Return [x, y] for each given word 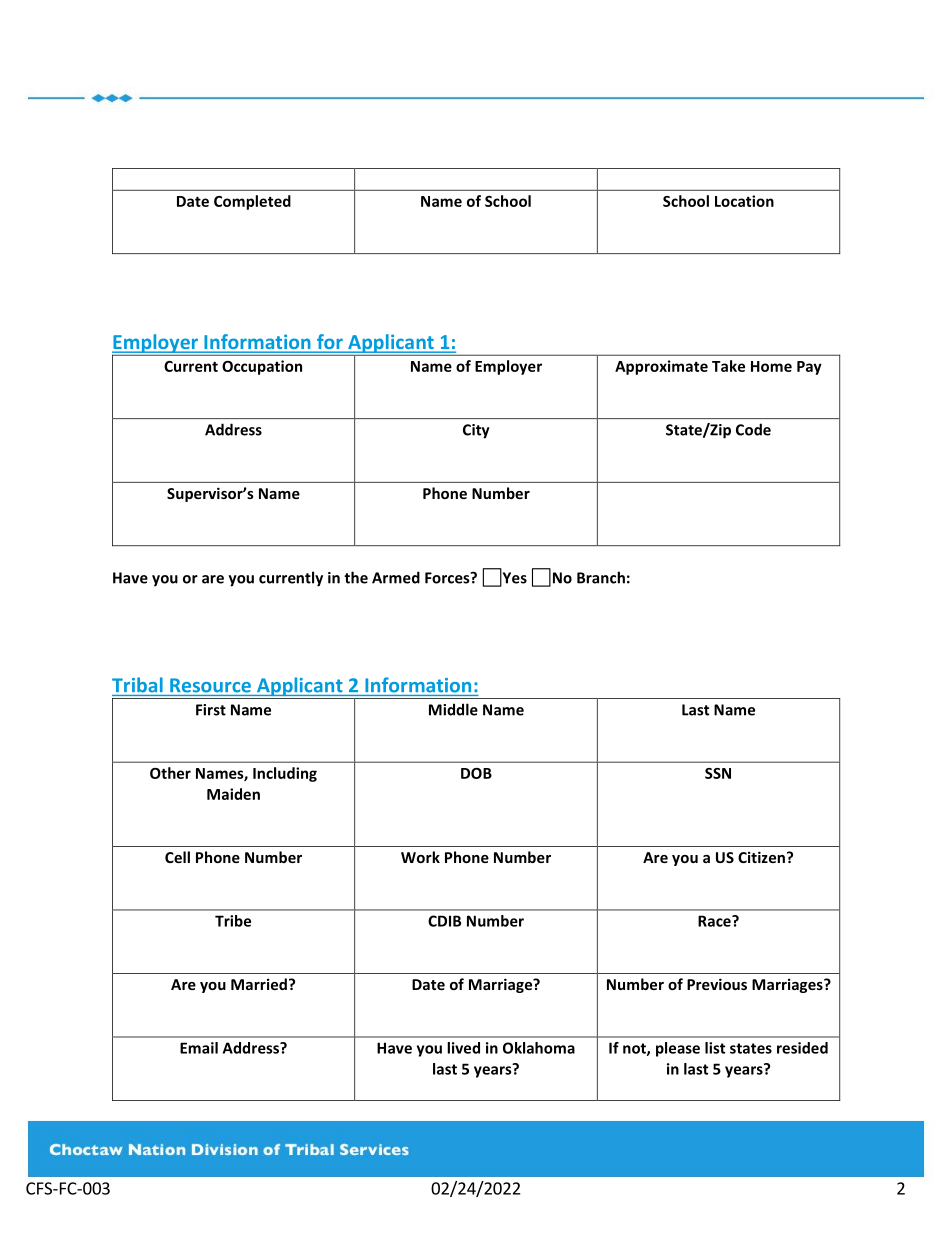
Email [199, 1048]
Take [728, 366]
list [715, 1048]
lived [463, 1048]
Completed [252, 202]
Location [744, 201]
